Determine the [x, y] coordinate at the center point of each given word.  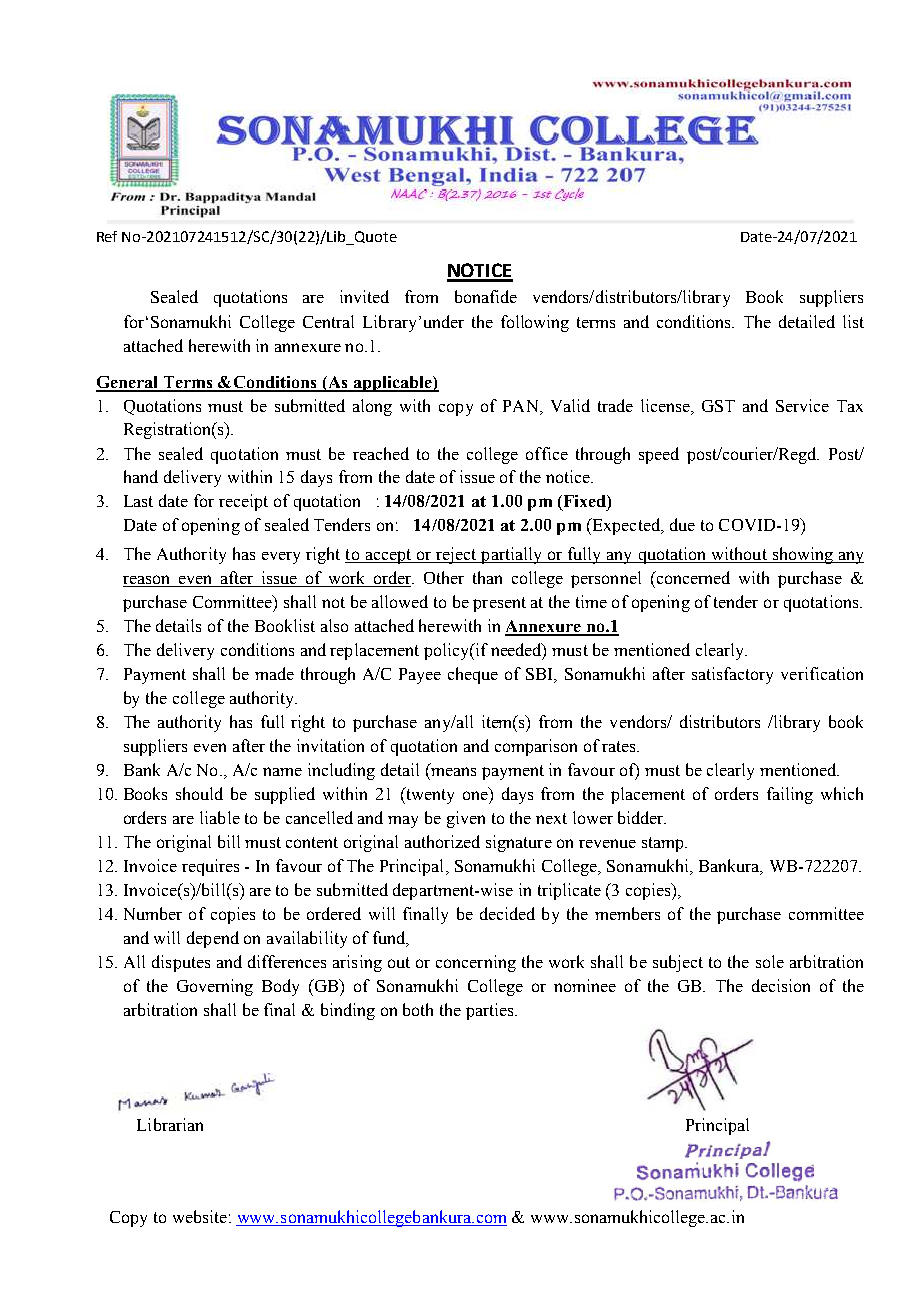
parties [491, 1011]
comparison [536, 747]
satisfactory [732, 675]
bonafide [486, 296]
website [200, 1216]
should [199, 793]
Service [802, 405]
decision [781, 985]
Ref [107, 236]
